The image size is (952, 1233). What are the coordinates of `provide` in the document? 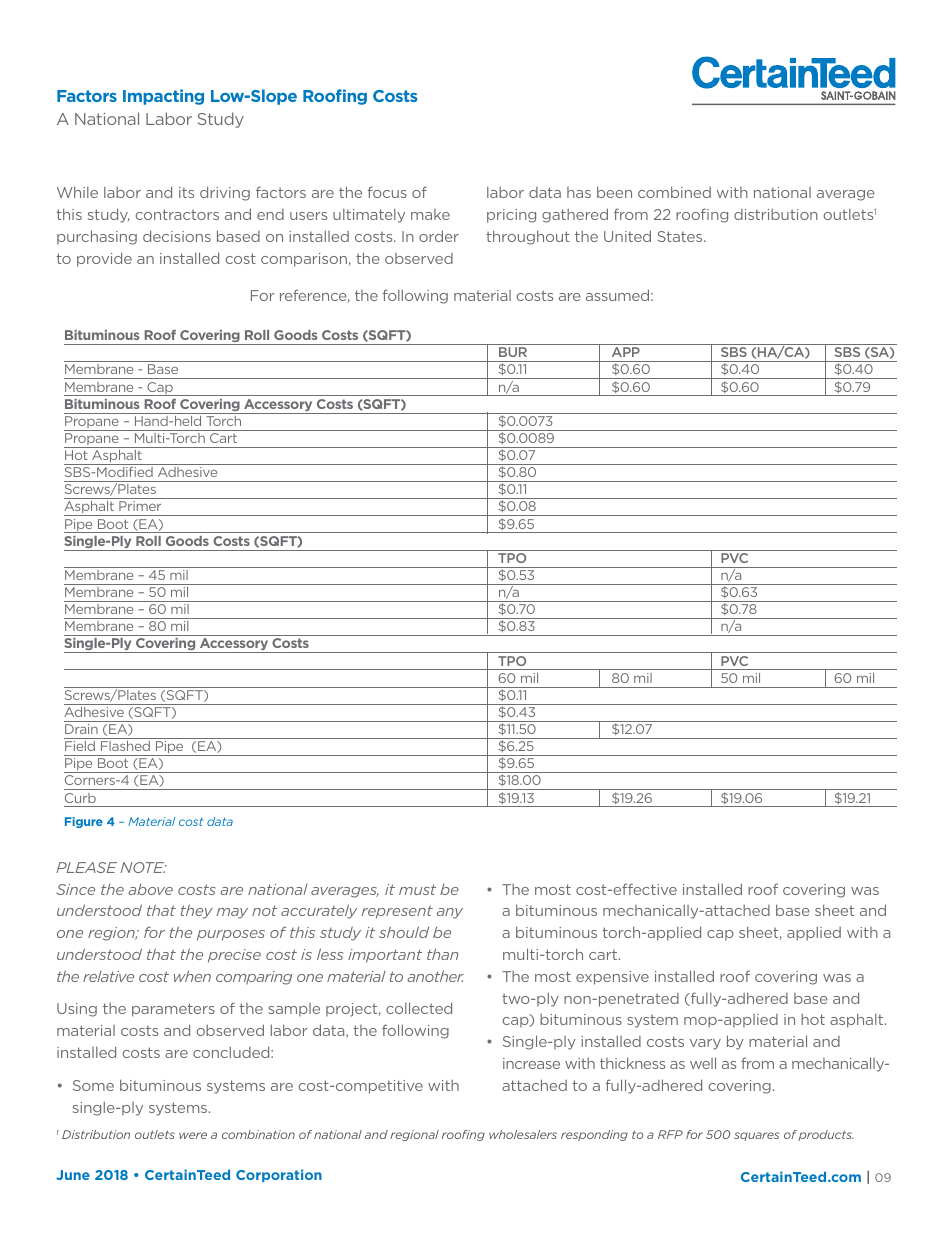 It's located at (104, 259).
